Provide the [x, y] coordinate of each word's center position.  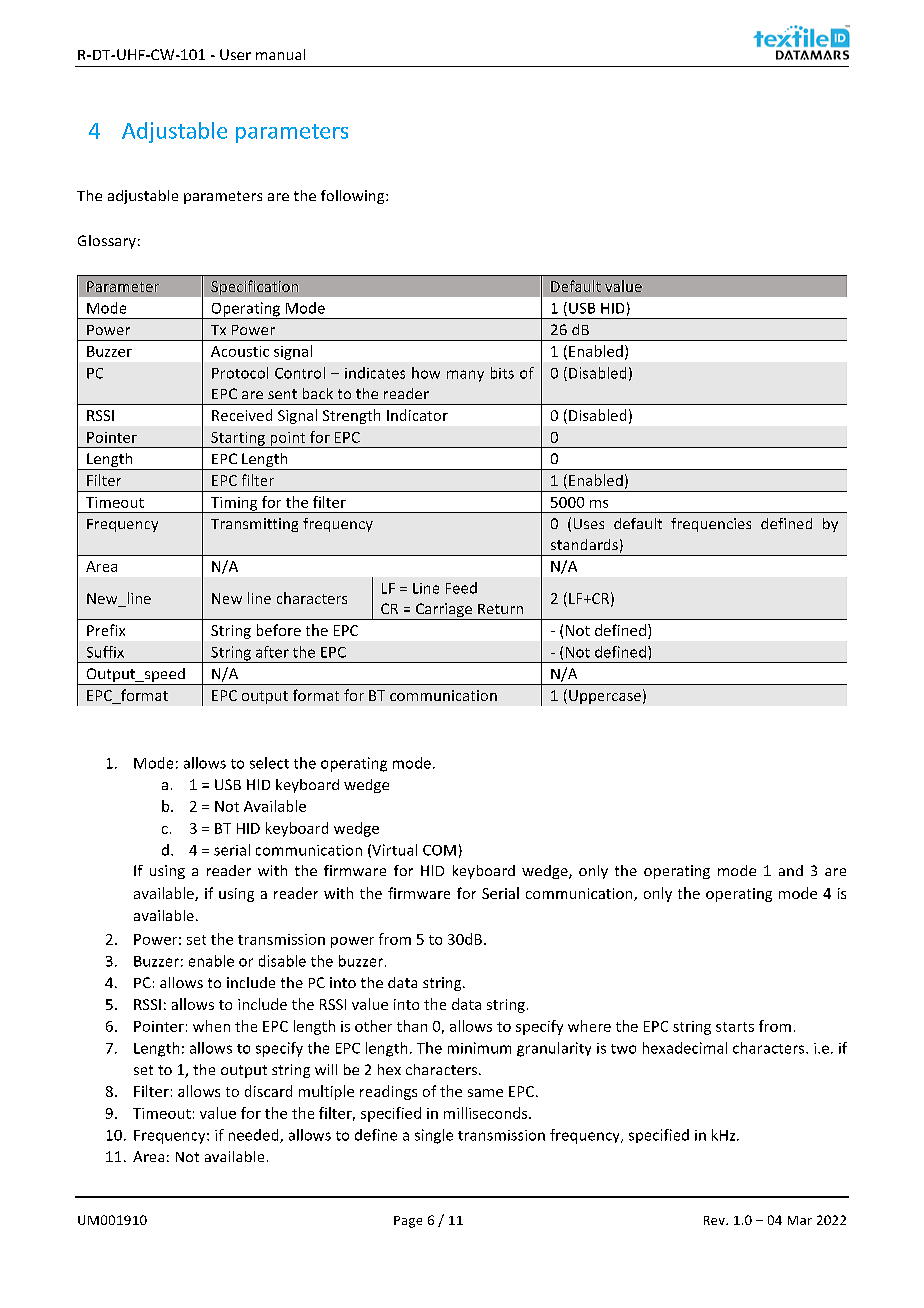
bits [502, 373]
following [354, 197]
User [235, 54]
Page [408, 1222]
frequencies [711, 525]
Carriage [444, 611]
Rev [715, 1220]
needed [255, 1136]
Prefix [106, 630]
